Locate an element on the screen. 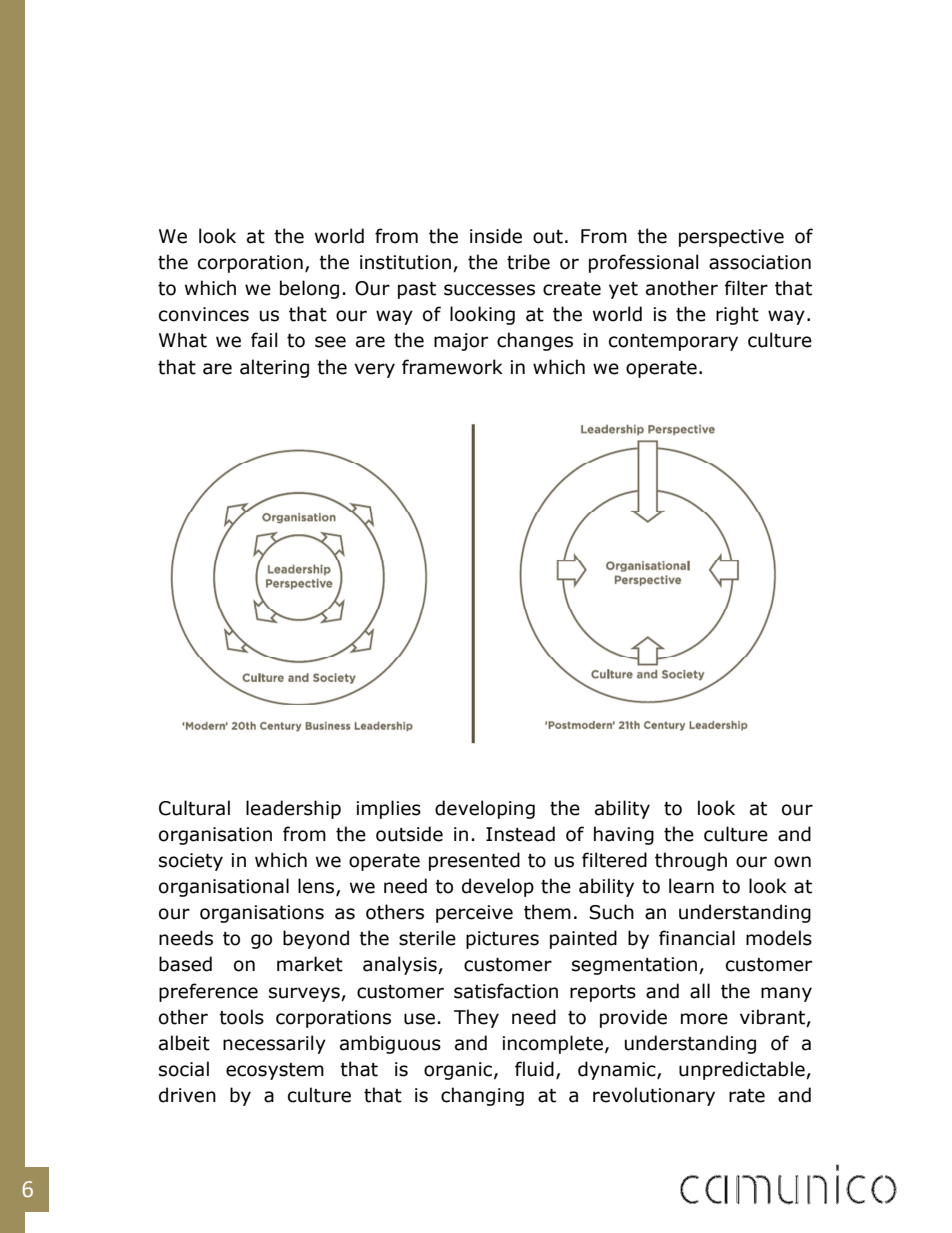 The height and width of the screenshot is (1233, 952). contemporary is located at coordinates (673, 342).
